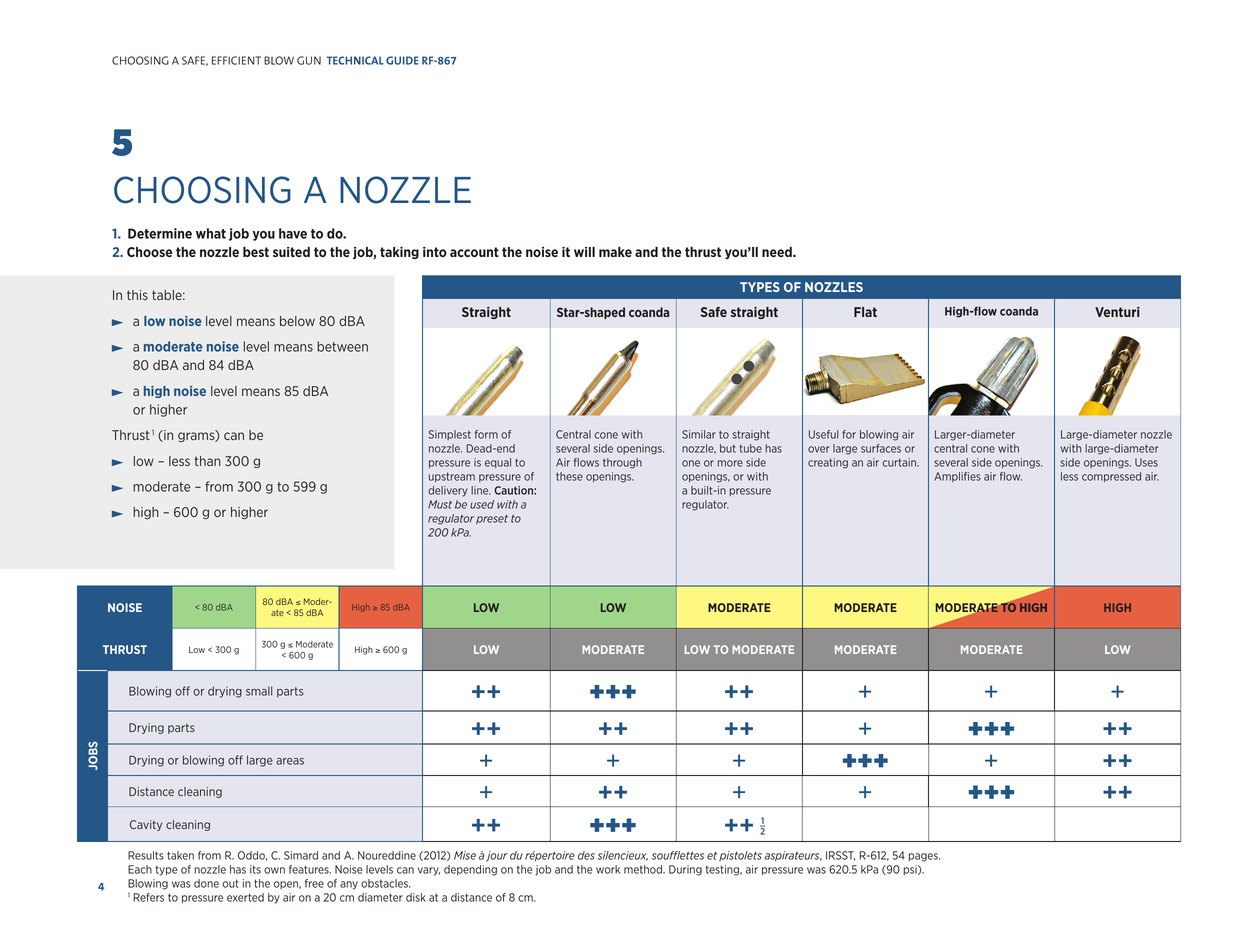  Describe the element at coordinates (402, 60) in the page. I see `GUIDE` at that location.
